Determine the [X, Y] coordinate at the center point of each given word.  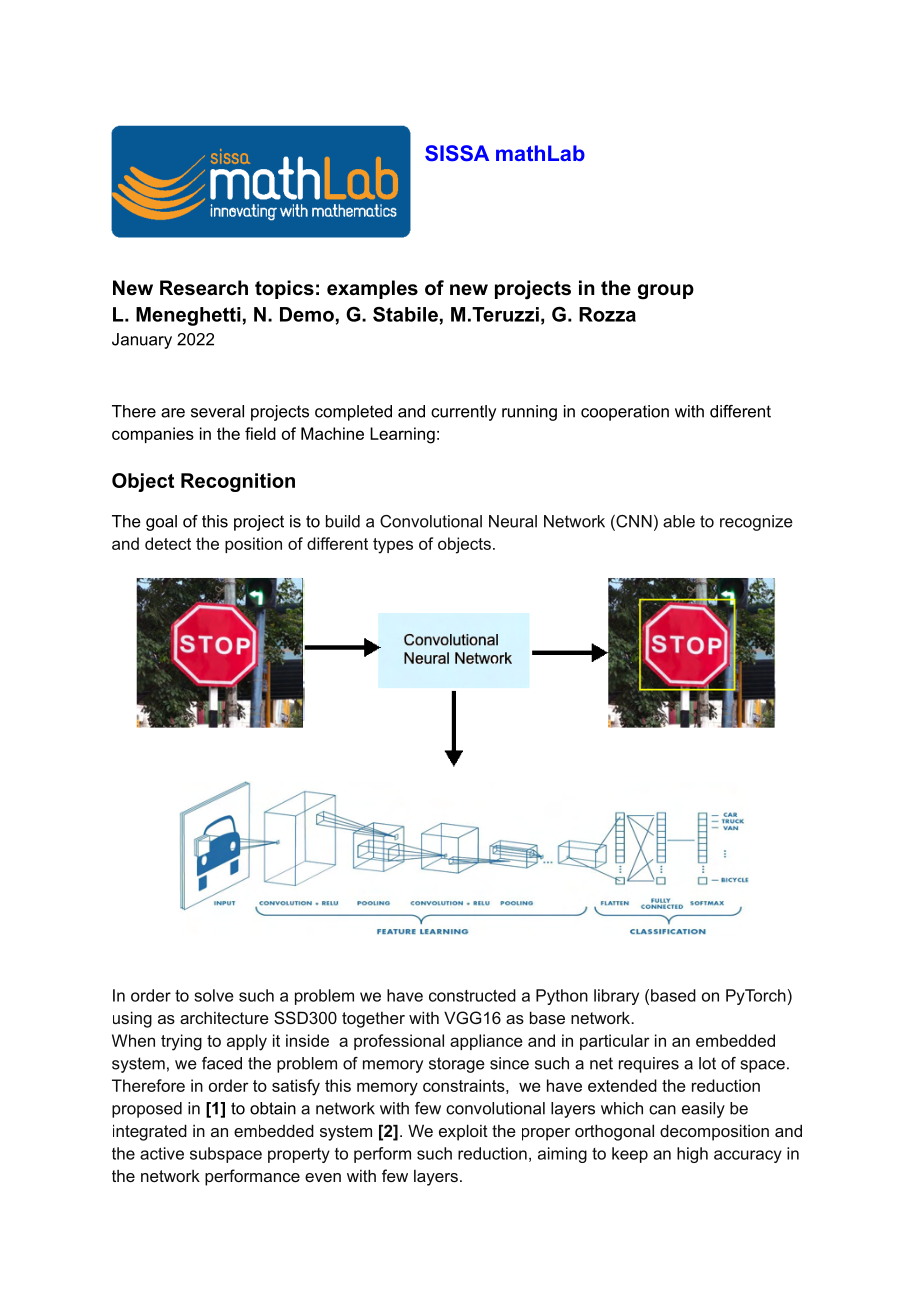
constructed [472, 995]
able [679, 521]
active [162, 1153]
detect [168, 543]
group [666, 292]
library [616, 997]
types [393, 546]
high [692, 1155]
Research [204, 288]
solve [214, 995]
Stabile [405, 314]
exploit [463, 1132]
